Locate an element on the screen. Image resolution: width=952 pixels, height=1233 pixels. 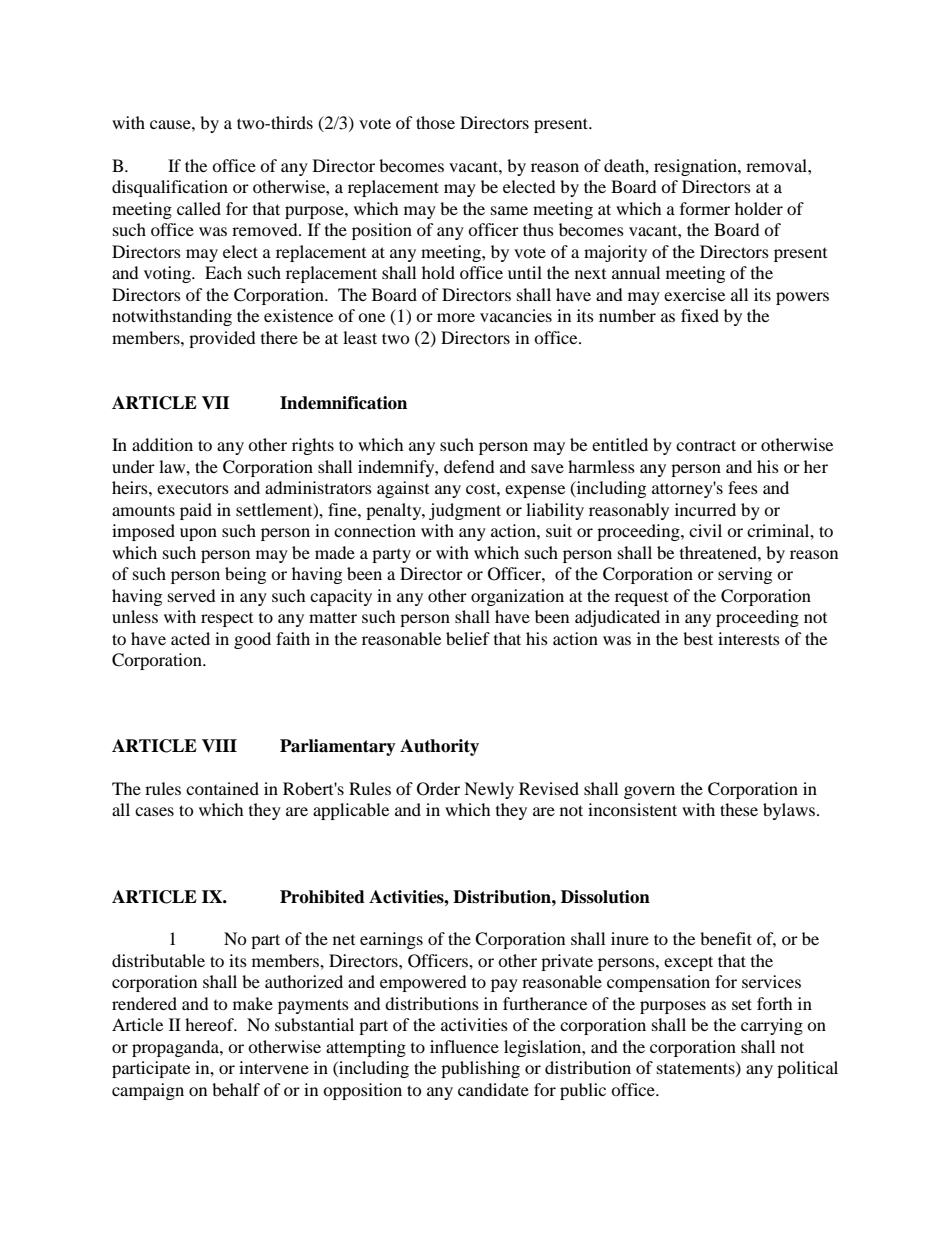
serving is located at coordinates (745, 575).
